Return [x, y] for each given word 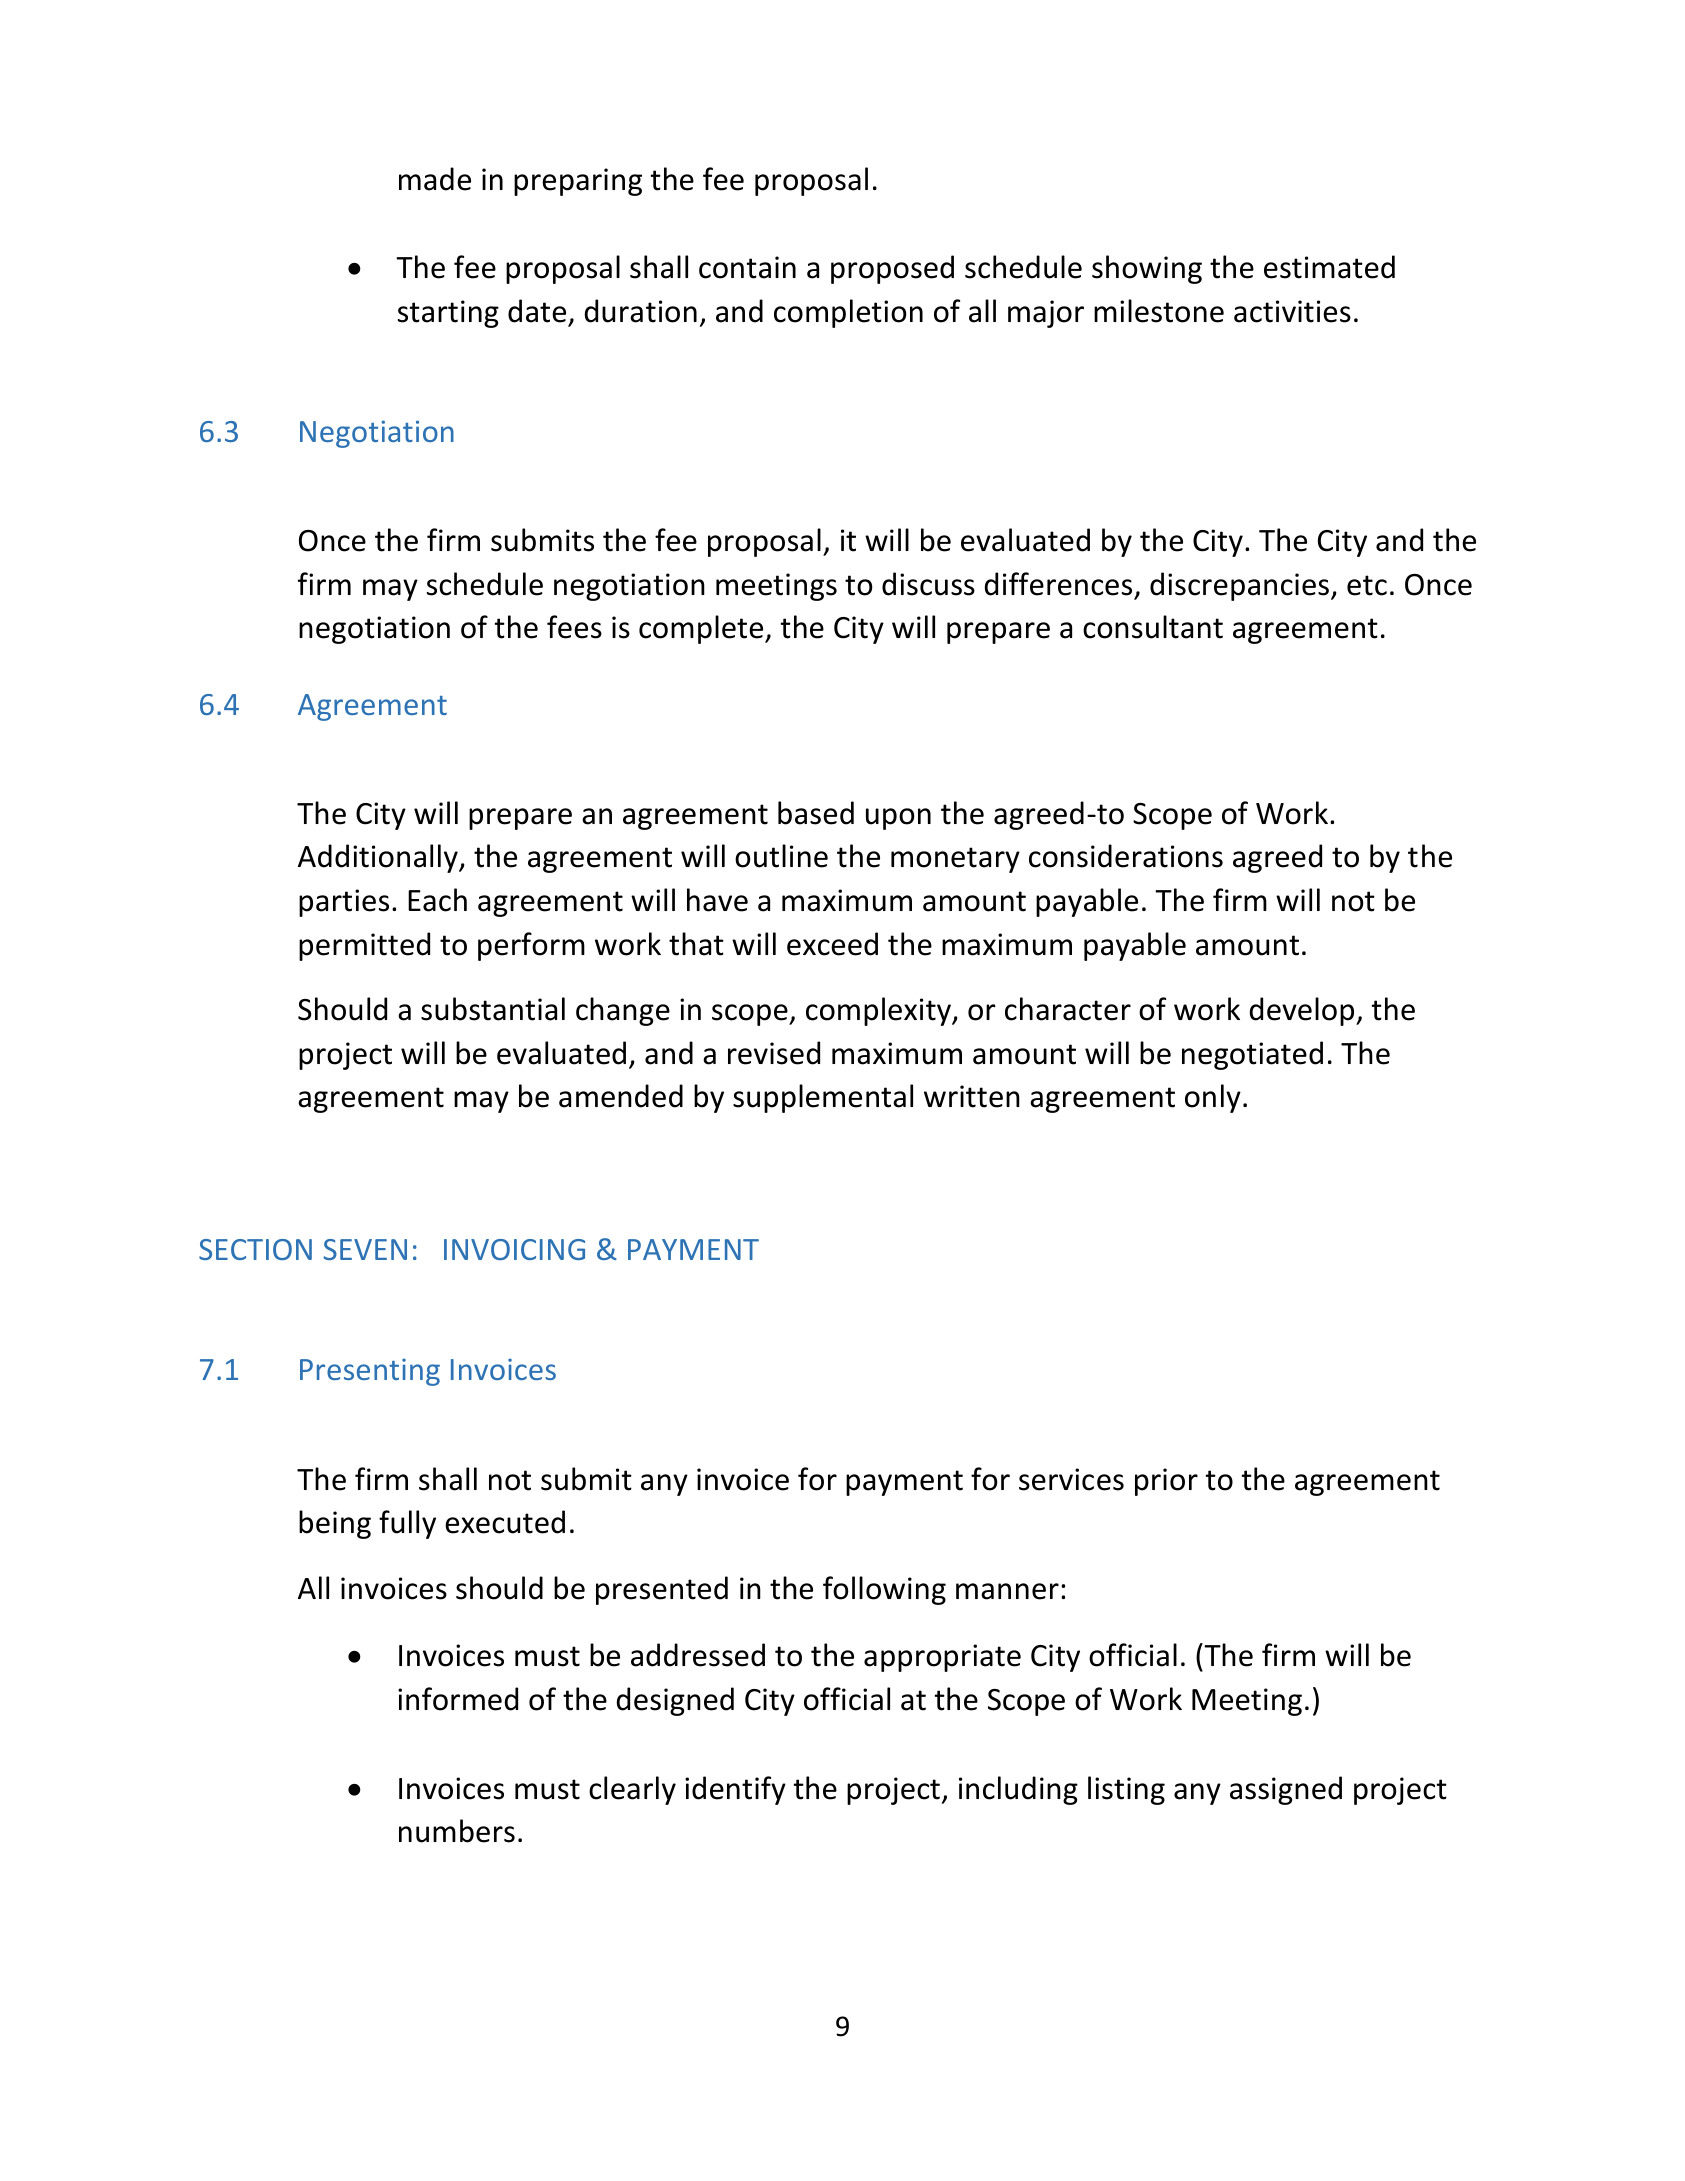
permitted [364, 946]
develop [1303, 1011]
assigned [1286, 1790]
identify [735, 1790]
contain [747, 267]
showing [1147, 269]
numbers [457, 1831]
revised [774, 1053]
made [435, 179]
